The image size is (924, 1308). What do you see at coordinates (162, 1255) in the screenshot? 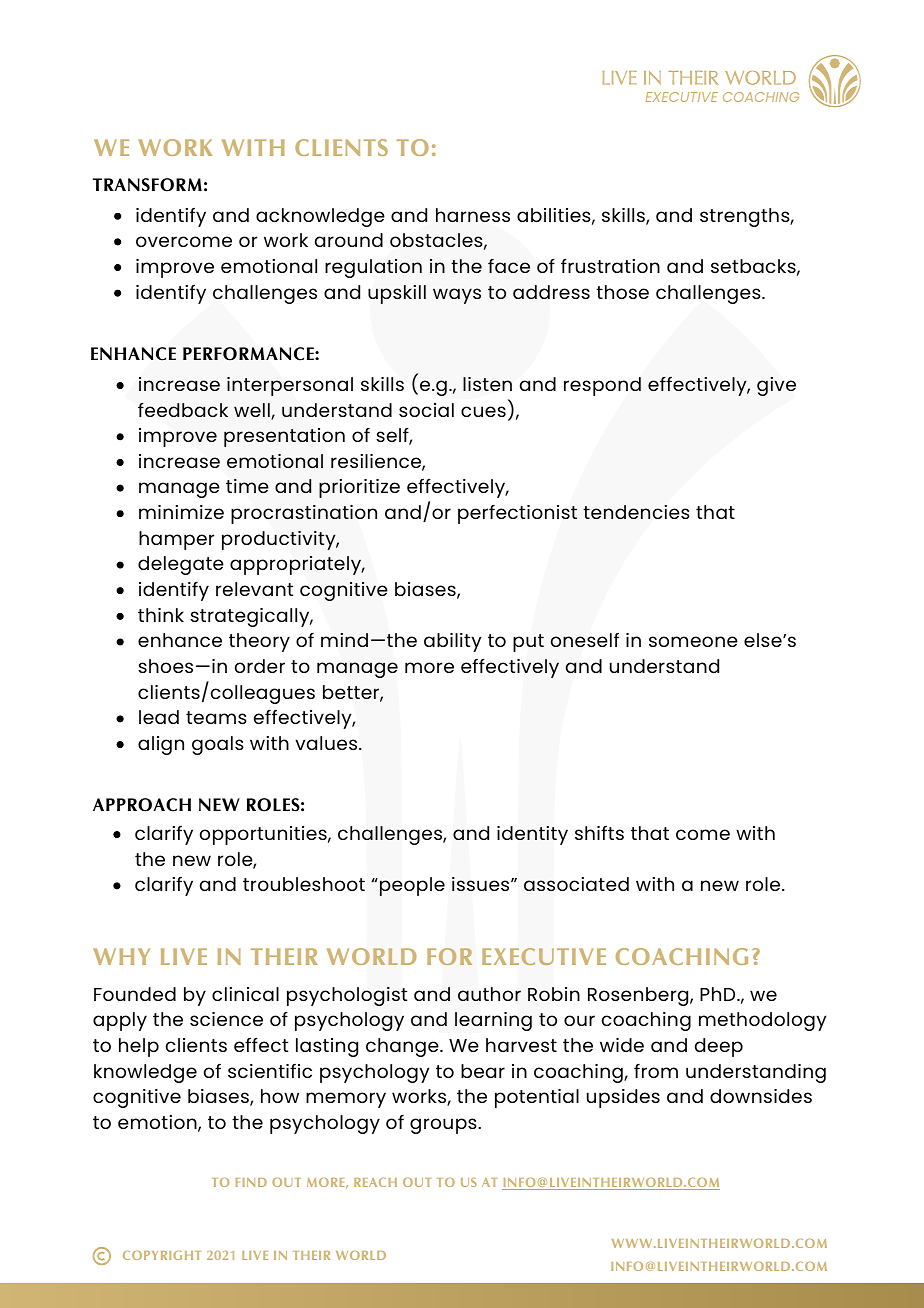
I see `COPYRIGHT` at bounding box center [162, 1255].
